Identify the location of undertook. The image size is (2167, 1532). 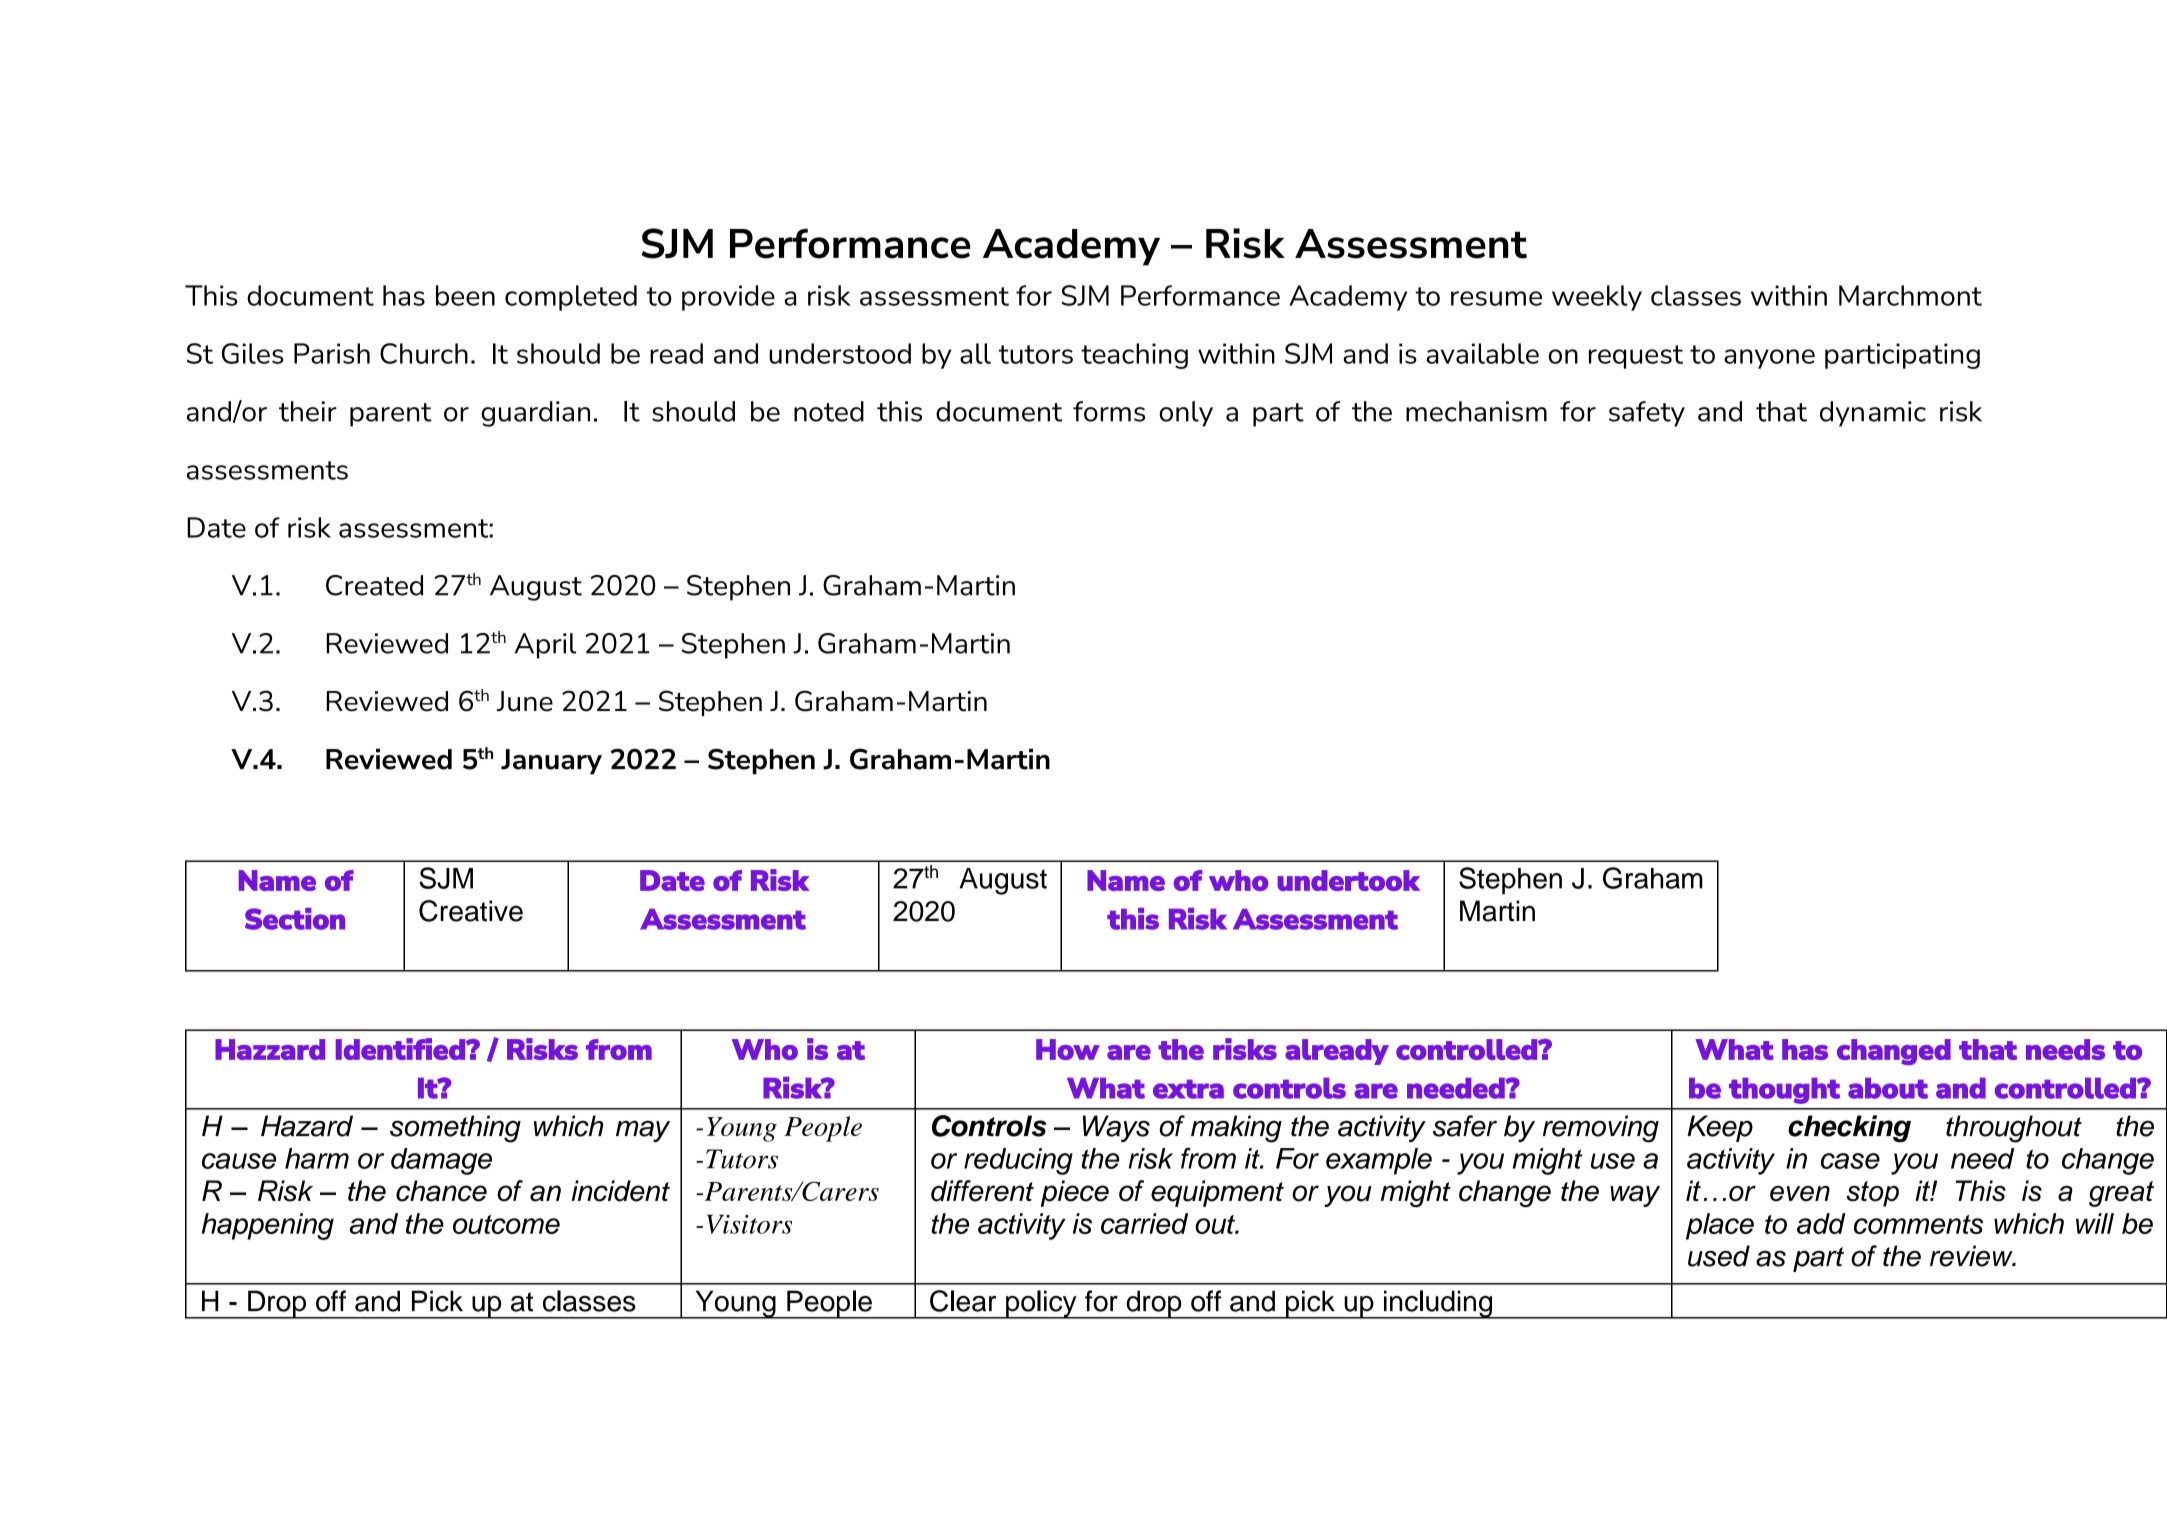
(1348, 880).
